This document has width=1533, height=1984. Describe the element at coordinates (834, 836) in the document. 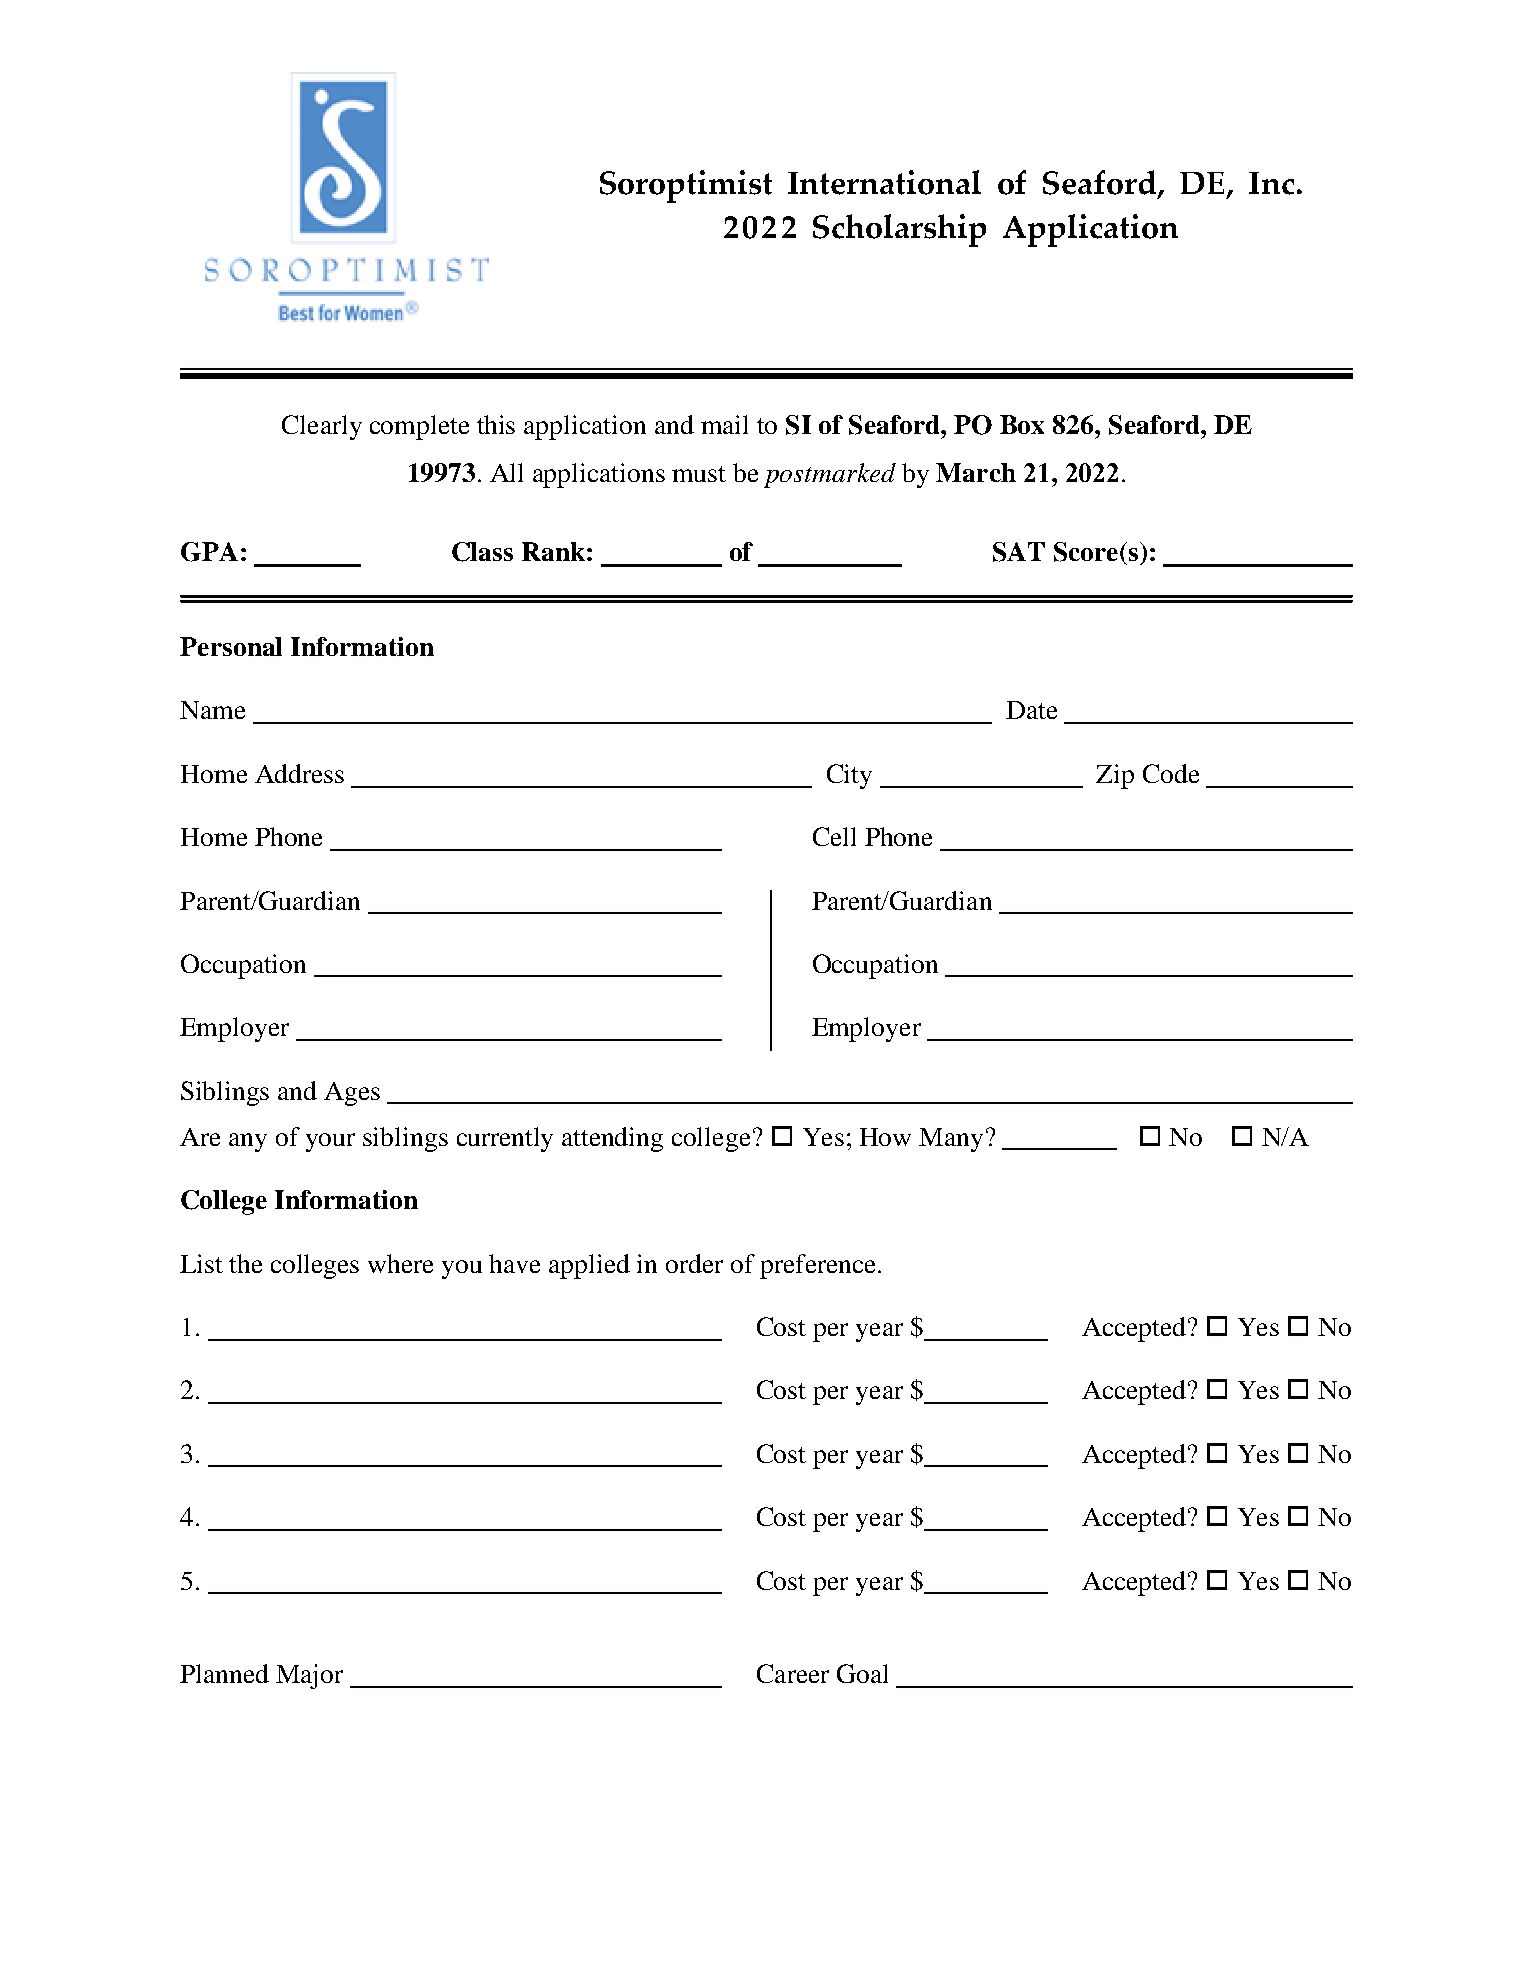

I see `Cell` at that location.
